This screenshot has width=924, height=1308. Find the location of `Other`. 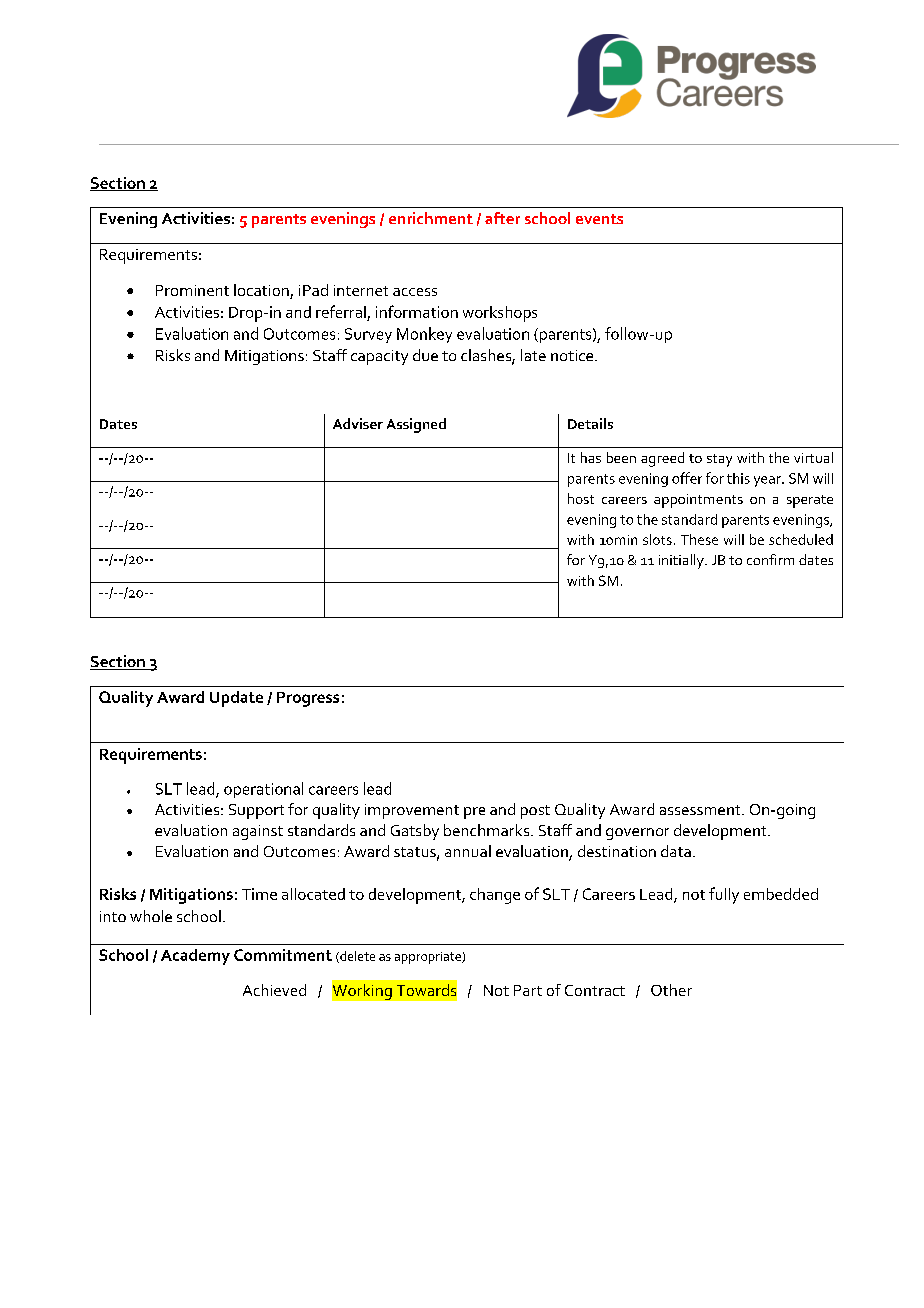

Other is located at coordinates (671, 990).
